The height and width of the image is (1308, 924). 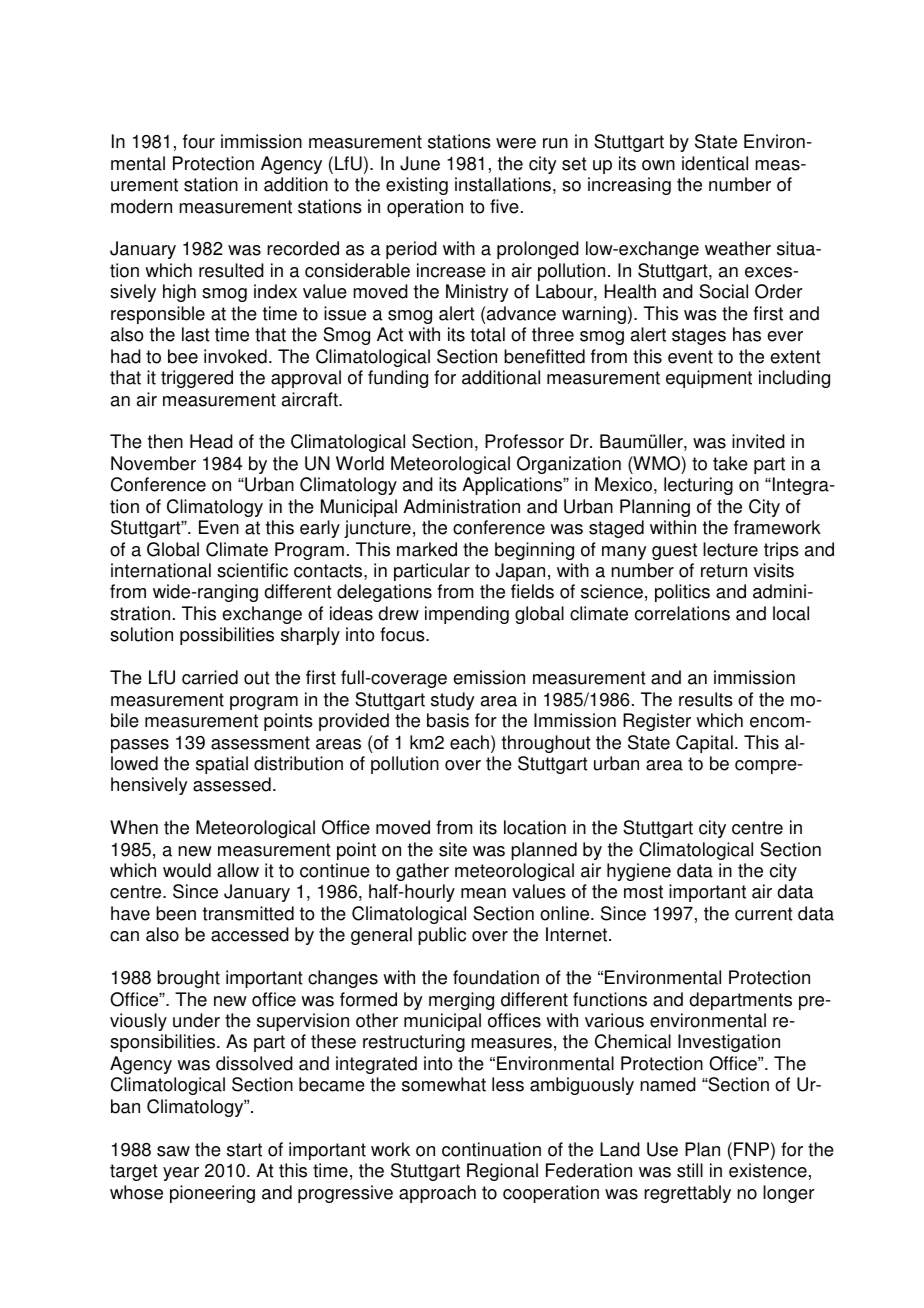 What do you see at coordinates (427, 549) in the image?
I see `marked` at bounding box center [427, 549].
